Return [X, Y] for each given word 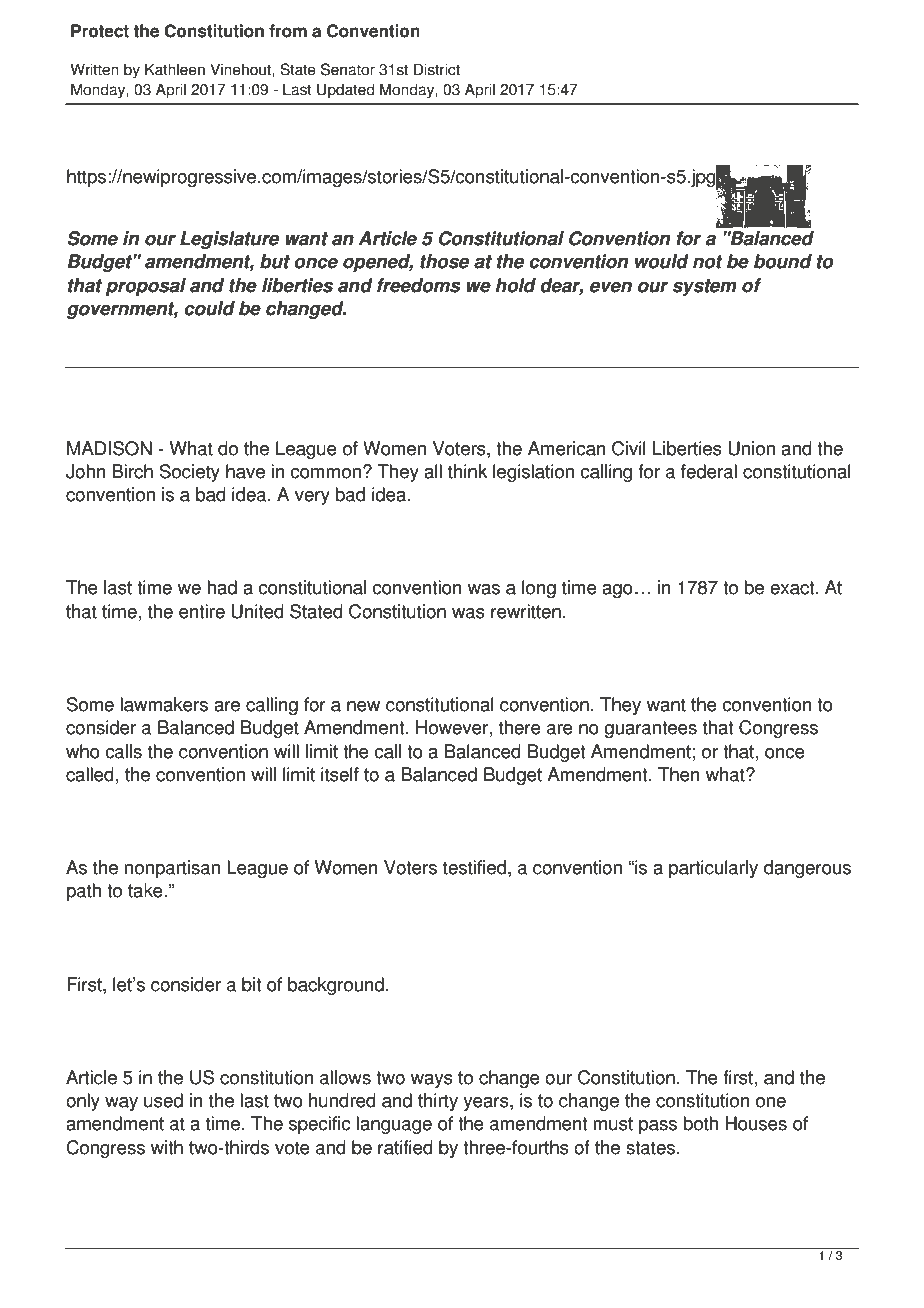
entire [202, 611]
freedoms [419, 285]
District [437, 69]
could [209, 308]
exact [793, 588]
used [163, 1100]
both [701, 1123]
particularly [713, 869]
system [704, 287]
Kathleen [175, 69]
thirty [438, 1102]
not [708, 262]
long [539, 589]
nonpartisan [172, 869]
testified [474, 867]
